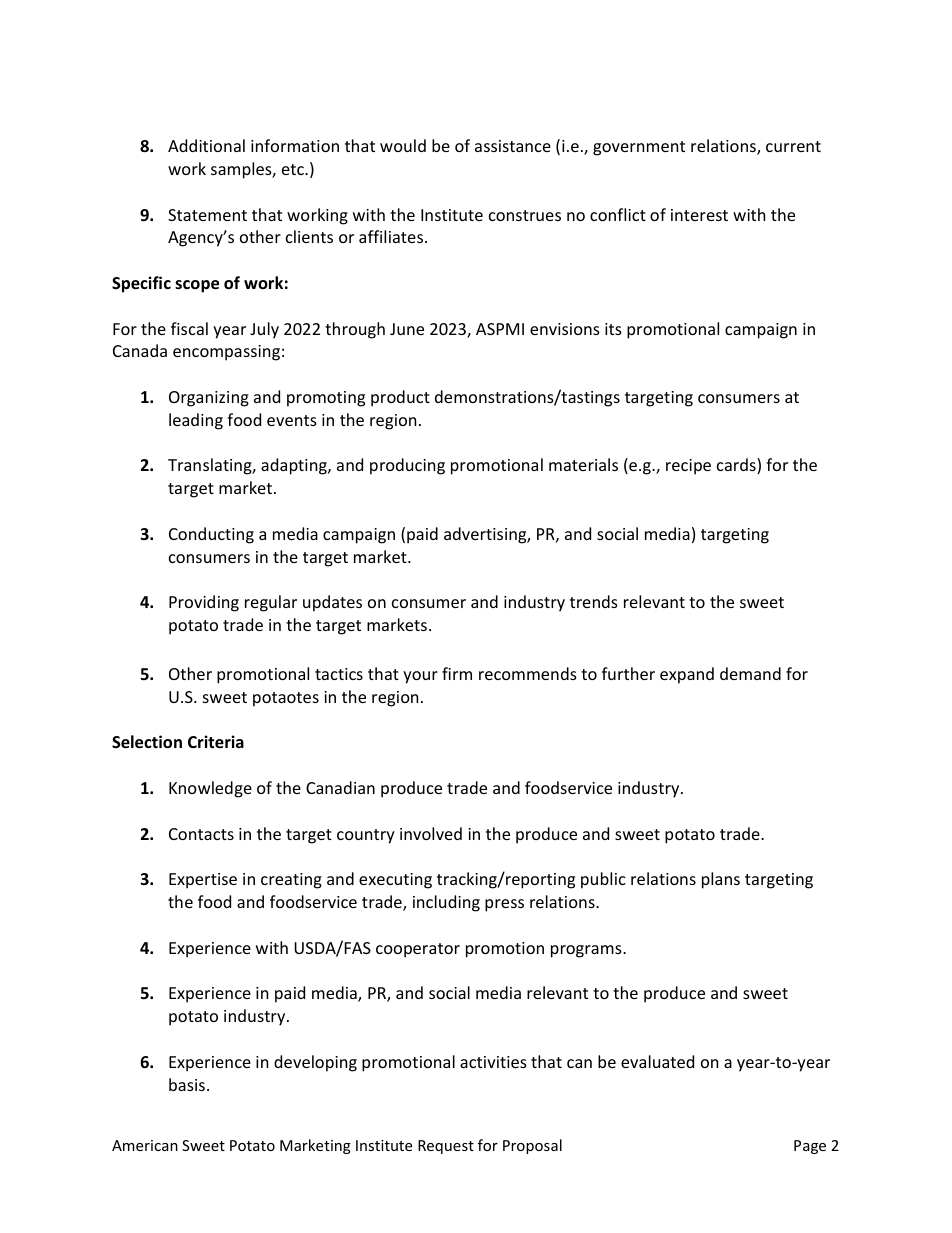 Image resolution: width=952 pixels, height=1233 pixels. What do you see at coordinates (206, 145) in the page?
I see `Additional` at bounding box center [206, 145].
